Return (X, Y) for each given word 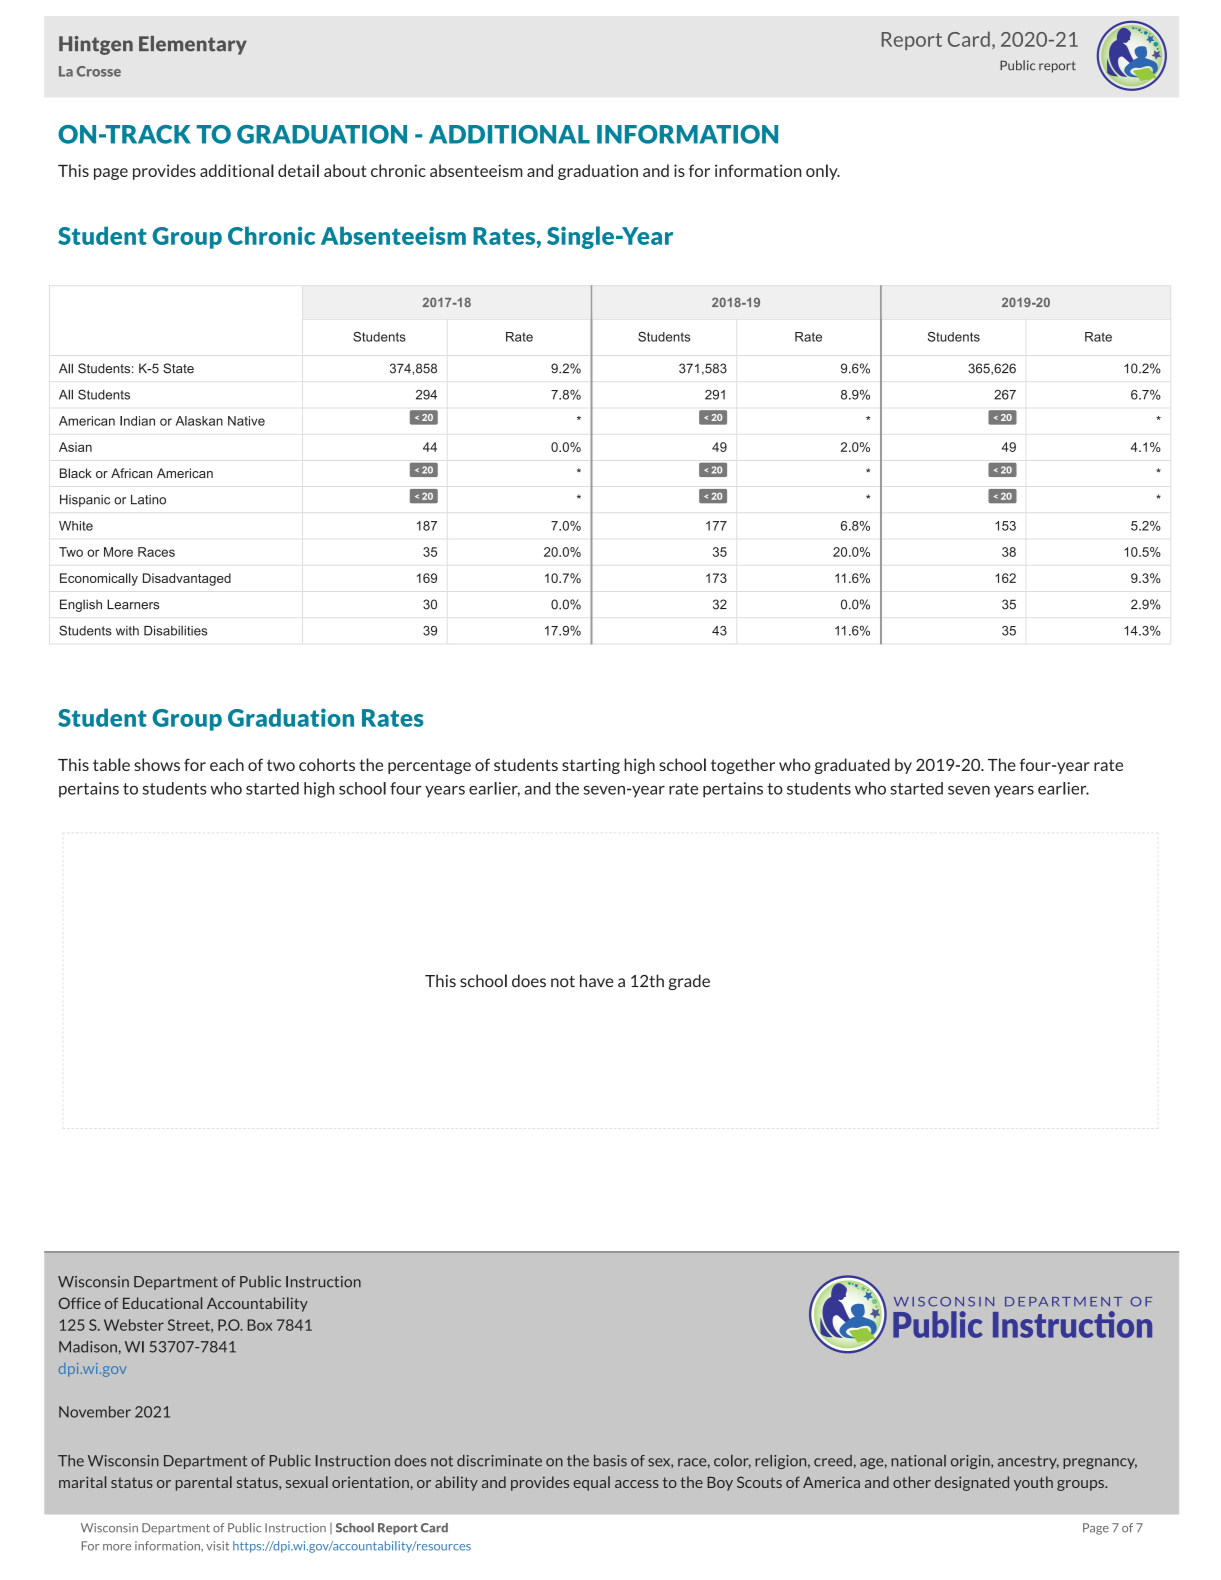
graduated (852, 766)
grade (689, 982)
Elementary (193, 45)
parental (204, 1483)
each (227, 764)
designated (972, 1483)
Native (246, 421)
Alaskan (199, 421)
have (596, 980)
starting (591, 766)
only (823, 172)
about (345, 170)
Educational (162, 1303)
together (743, 766)
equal (591, 1483)
